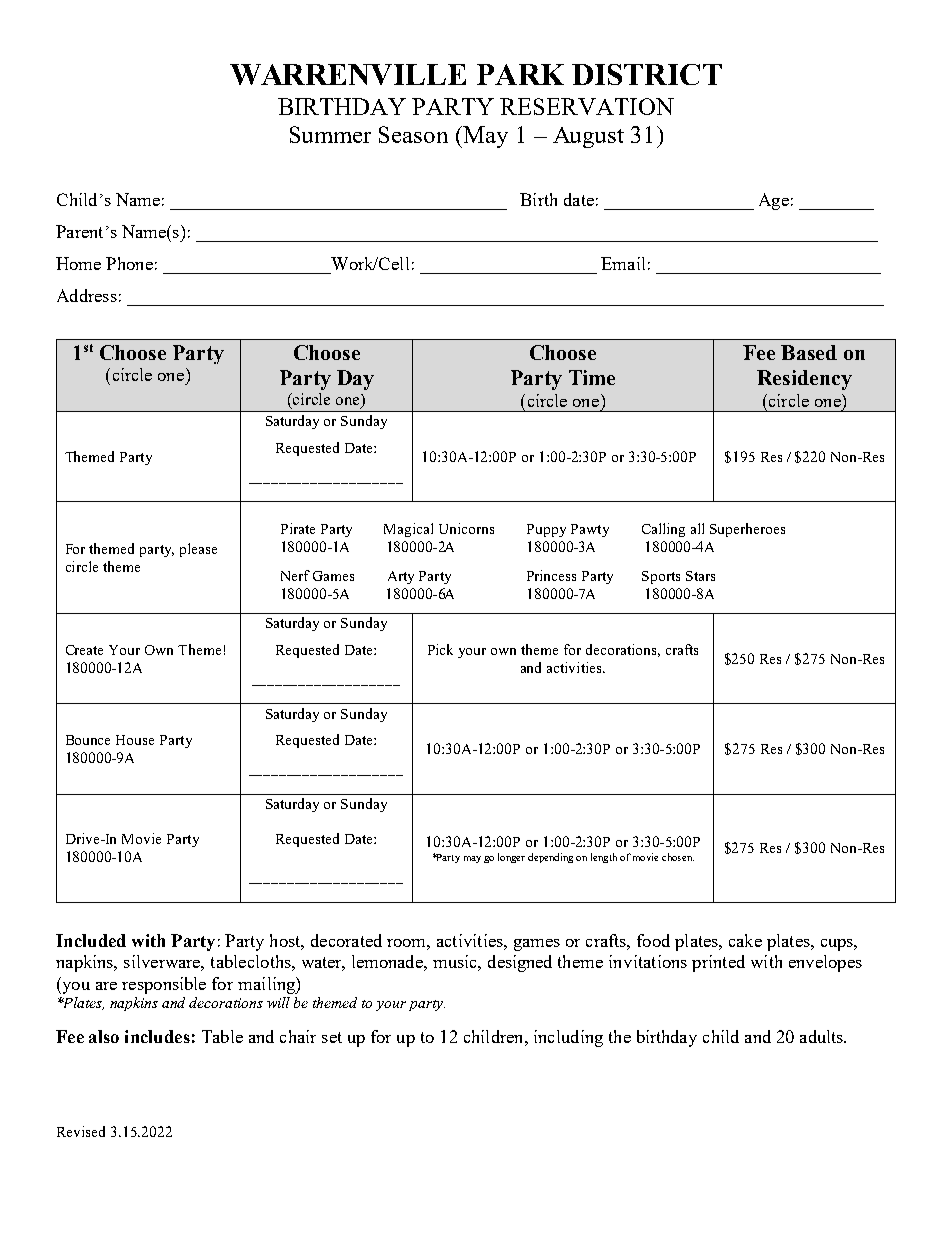 Image resolution: width=952 pixels, height=1233 pixels. I want to click on DISTRICT, so click(647, 74).
